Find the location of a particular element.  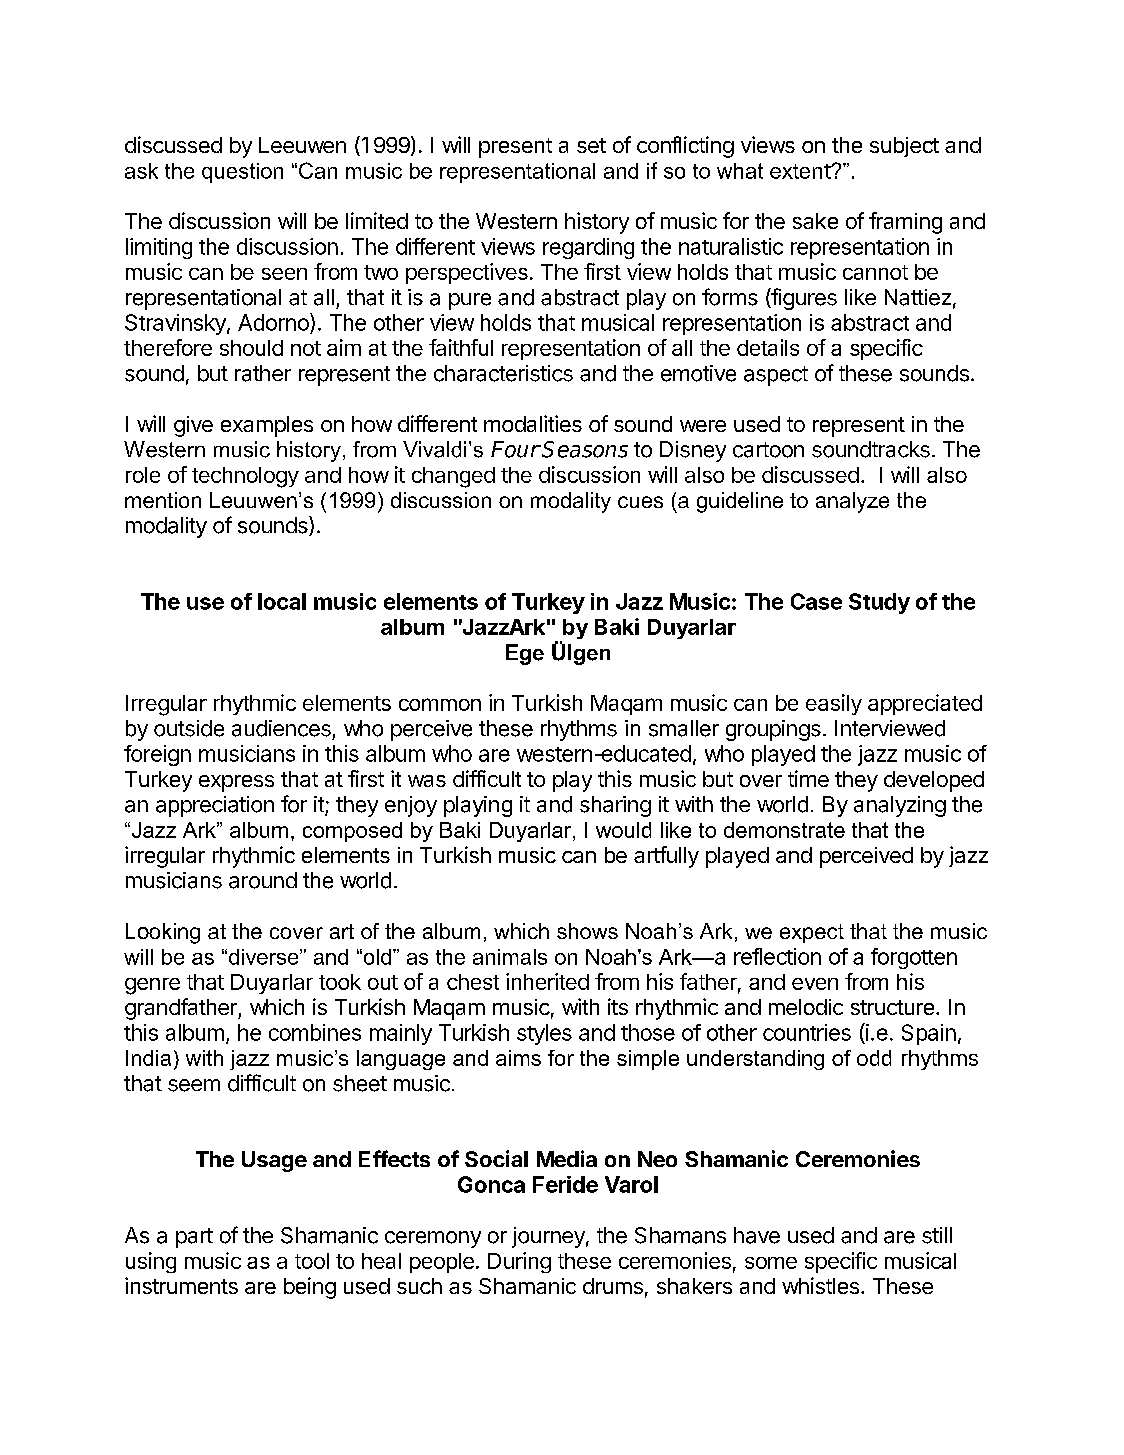

extent is located at coordinates (801, 171).
